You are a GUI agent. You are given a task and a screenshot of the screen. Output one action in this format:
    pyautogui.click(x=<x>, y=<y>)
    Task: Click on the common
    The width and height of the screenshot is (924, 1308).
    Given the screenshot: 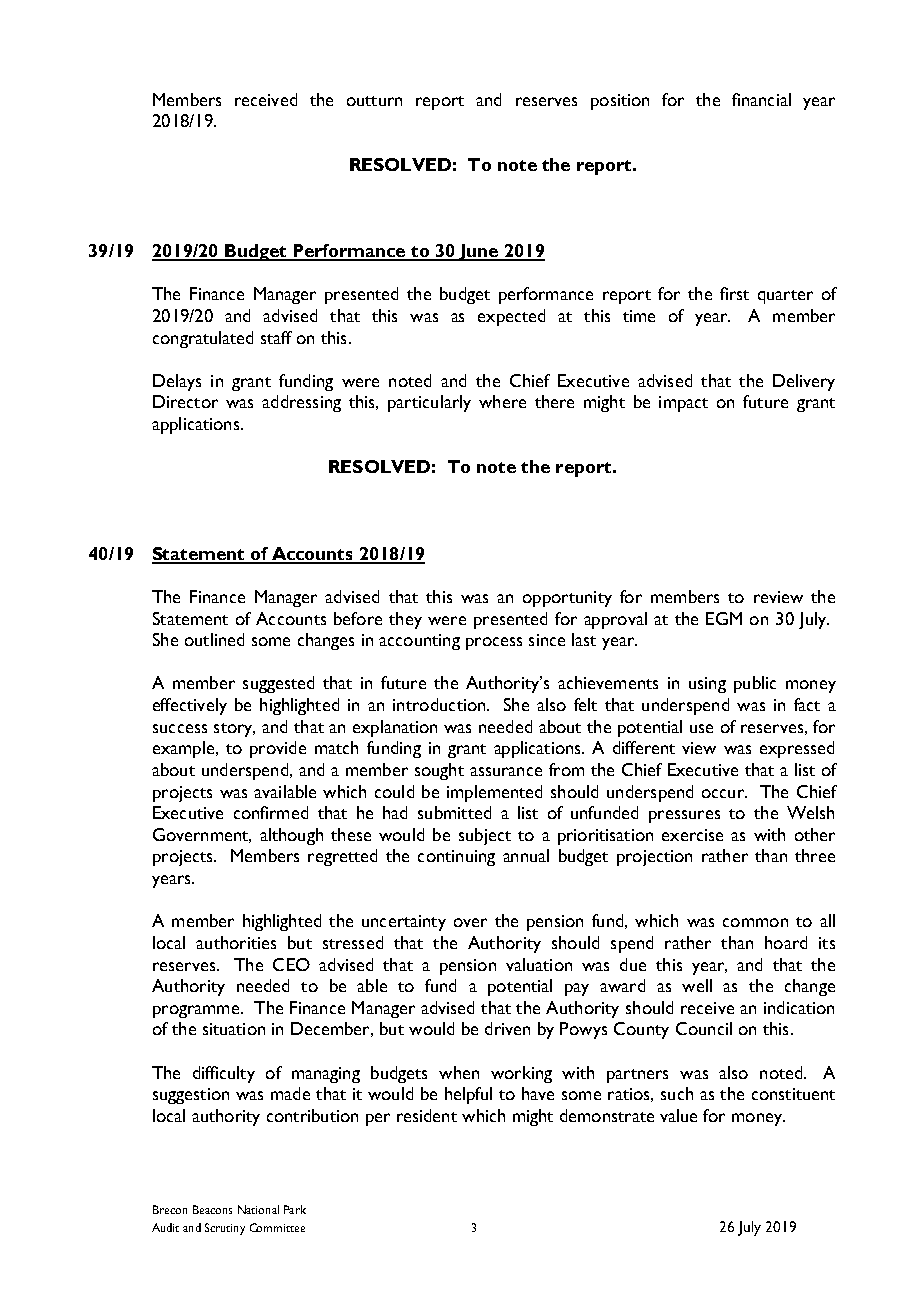 What is the action you would take?
    pyautogui.click(x=755, y=922)
